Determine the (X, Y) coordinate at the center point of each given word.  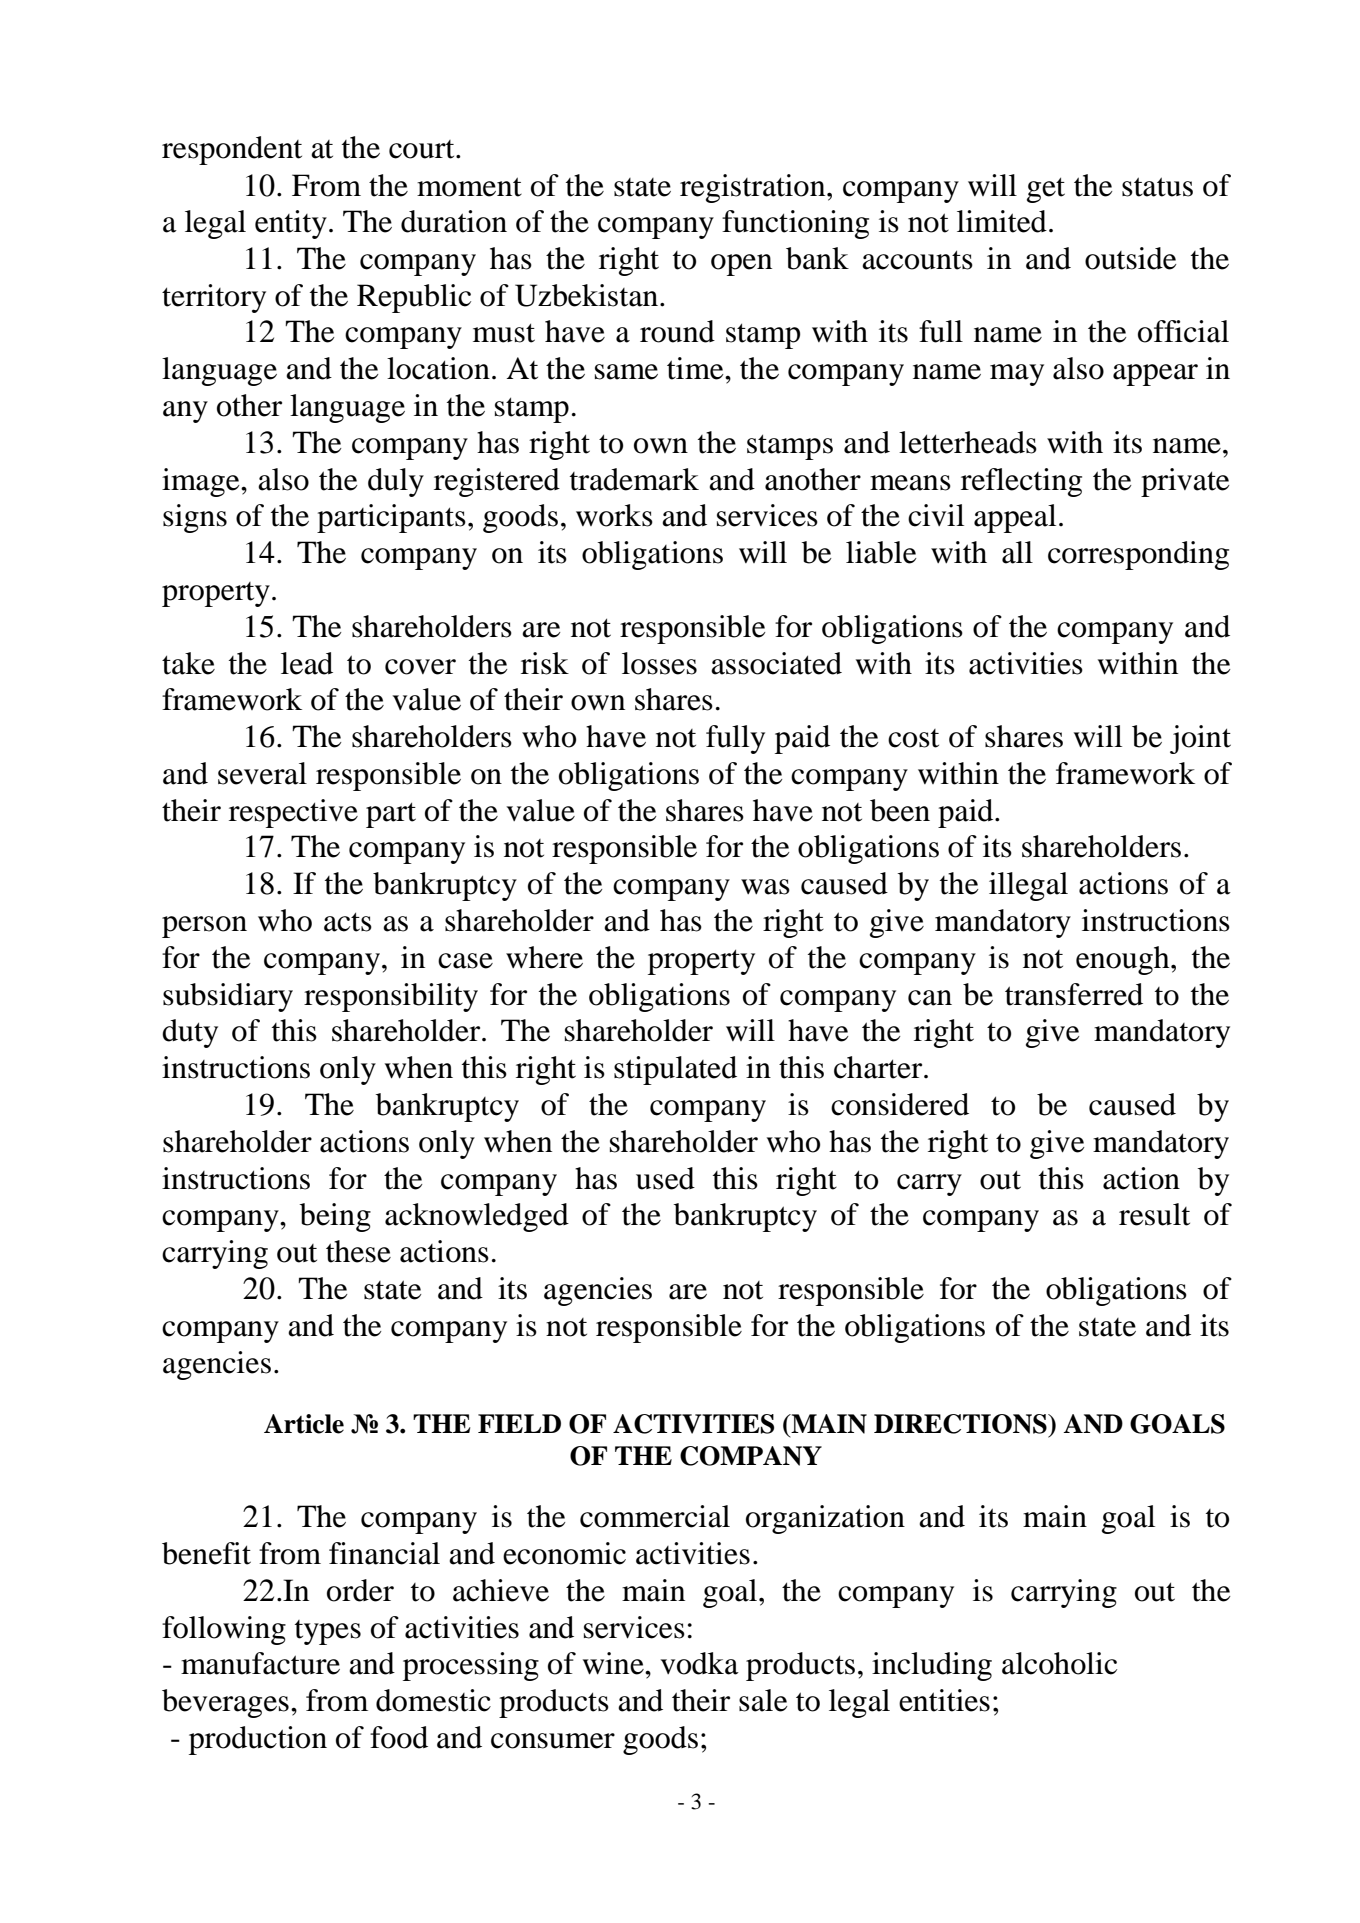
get (1046, 190)
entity (291, 224)
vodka (699, 1663)
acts (348, 922)
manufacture (260, 1663)
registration (754, 188)
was (765, 887)
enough (1124, 960)
